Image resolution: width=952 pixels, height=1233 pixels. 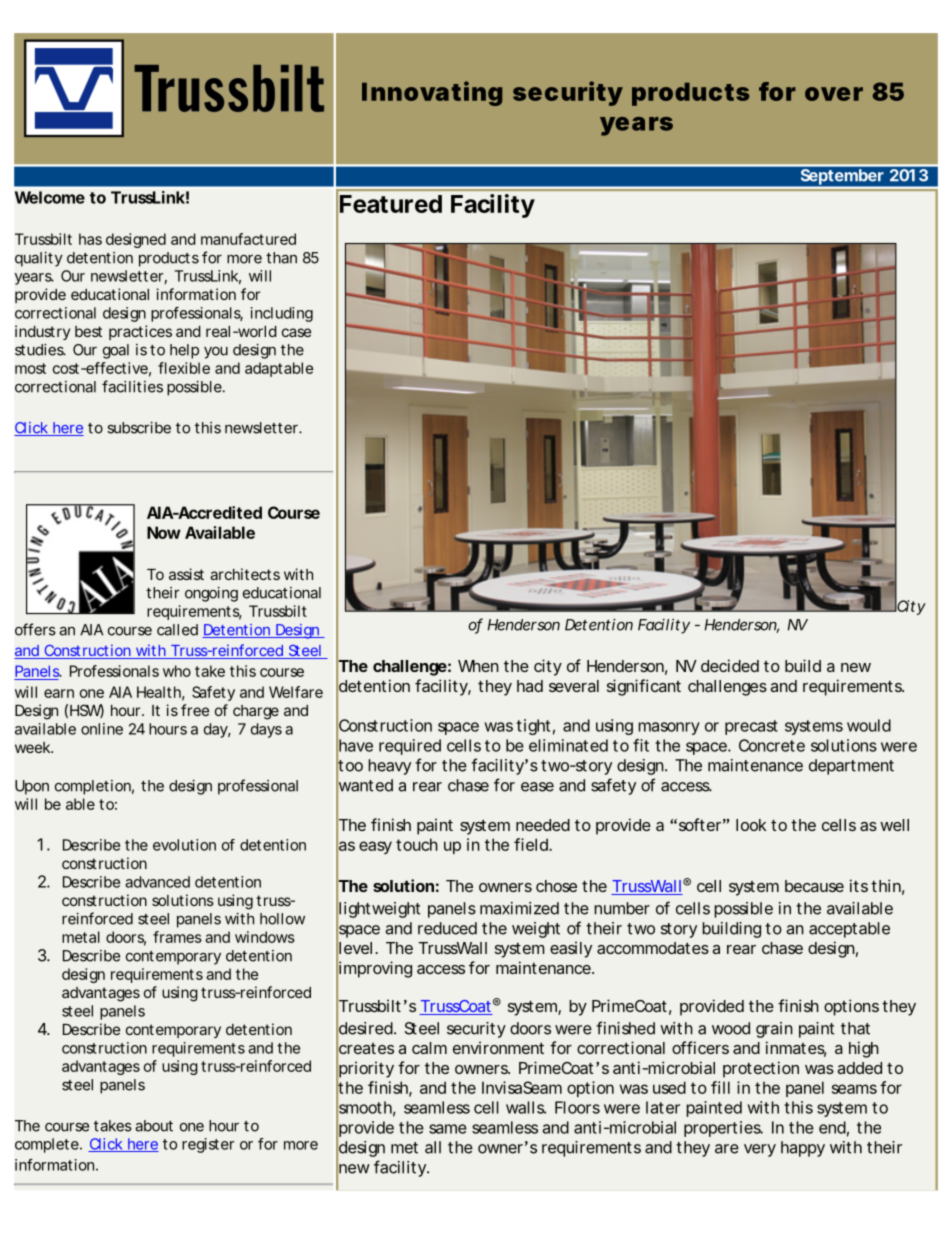 I want to click on case, so click(x=296, y=332).
